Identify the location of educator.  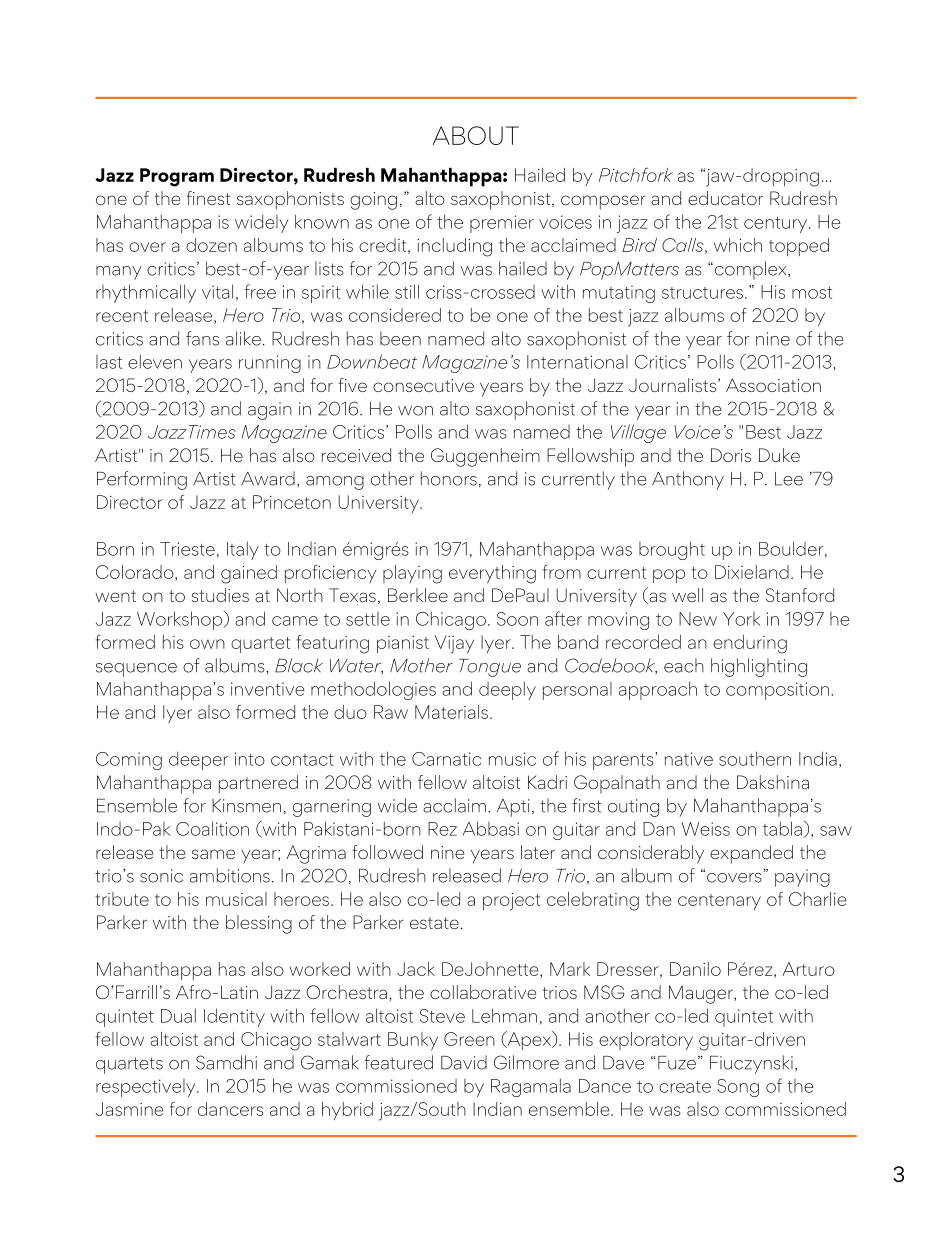
(725, 198).
